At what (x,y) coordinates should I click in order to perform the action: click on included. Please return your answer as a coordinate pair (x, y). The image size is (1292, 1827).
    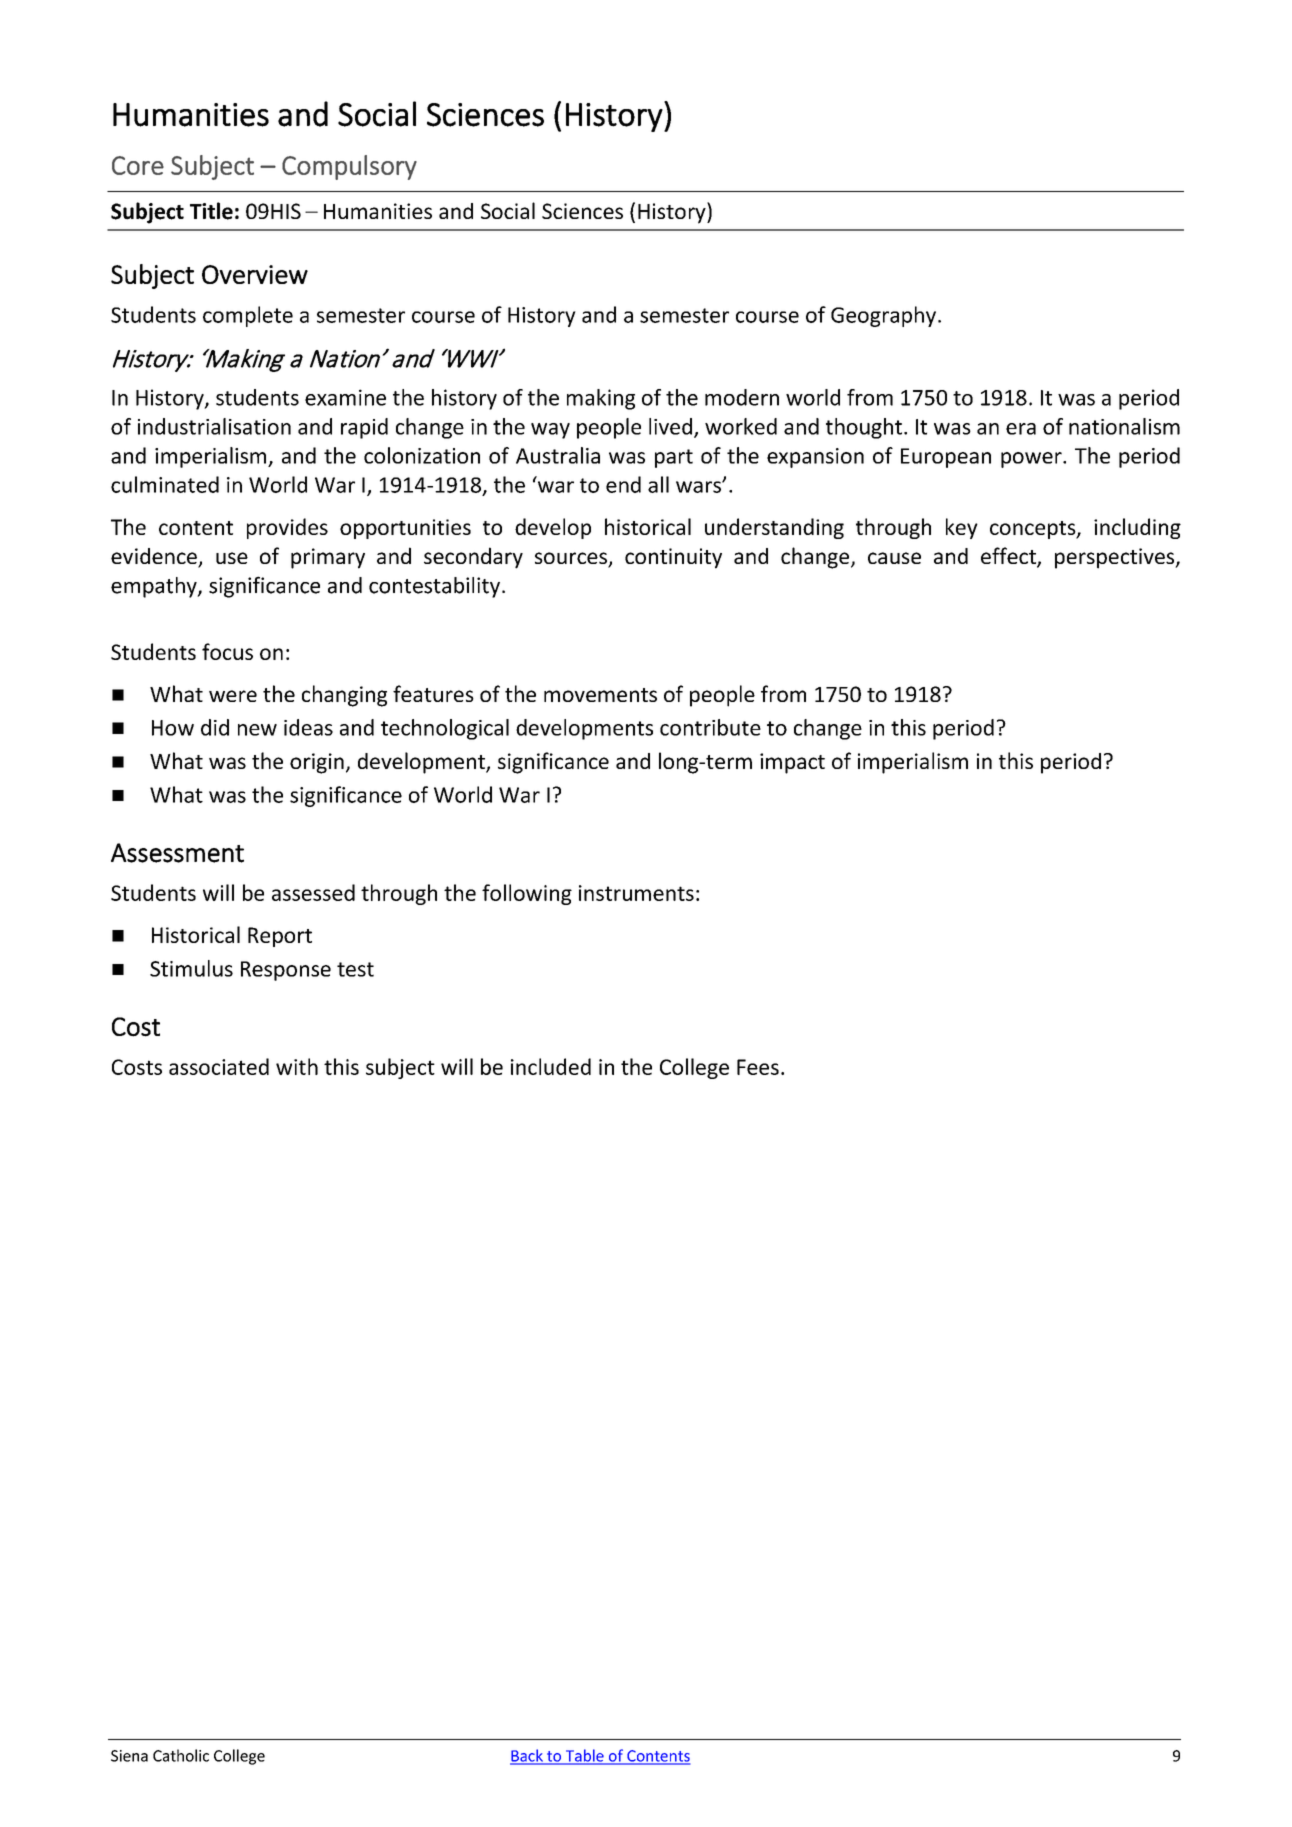
    Looking at the image, I should click on (551, 1066).
